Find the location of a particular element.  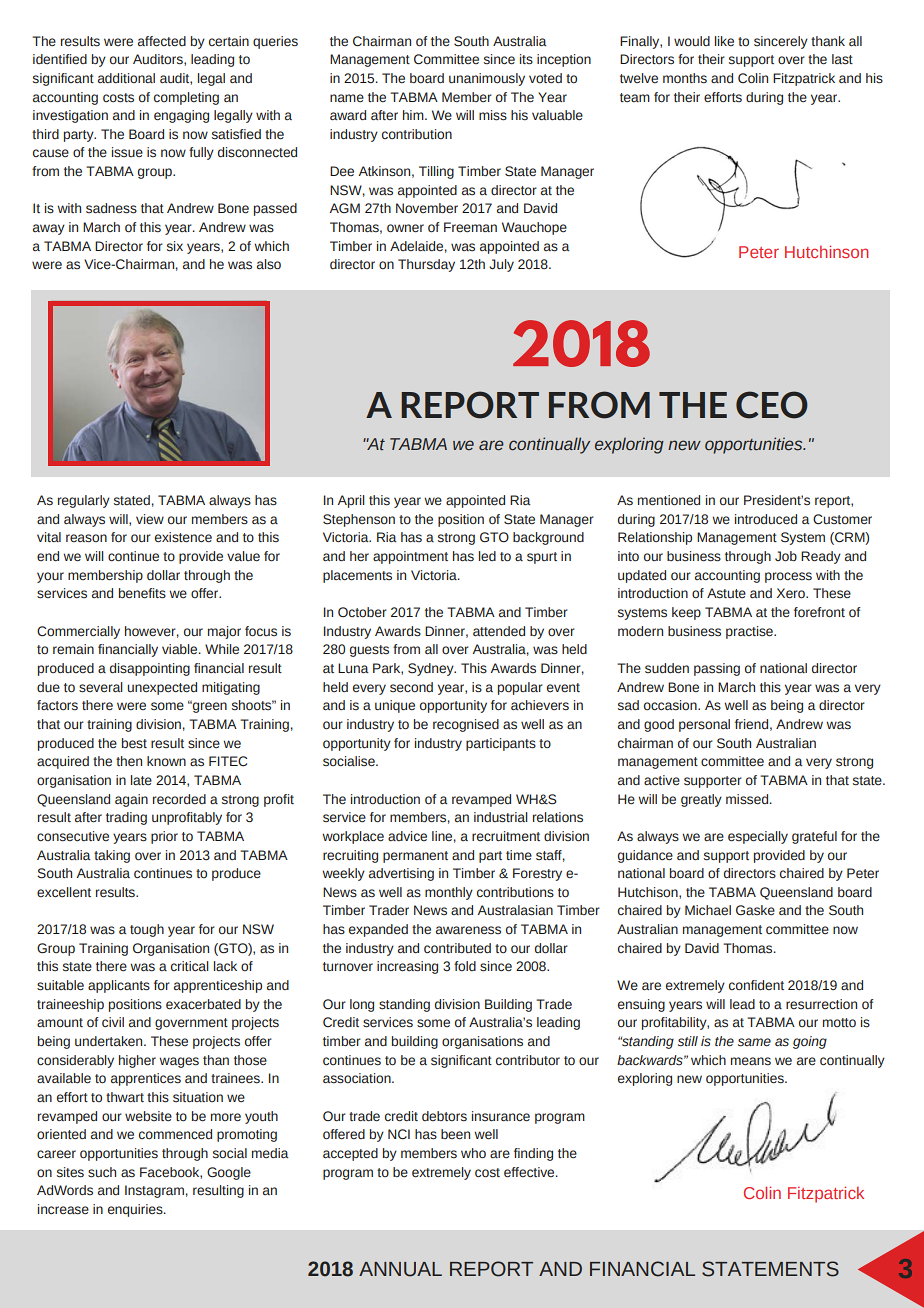

fold is located at coordinates (465, 966).
